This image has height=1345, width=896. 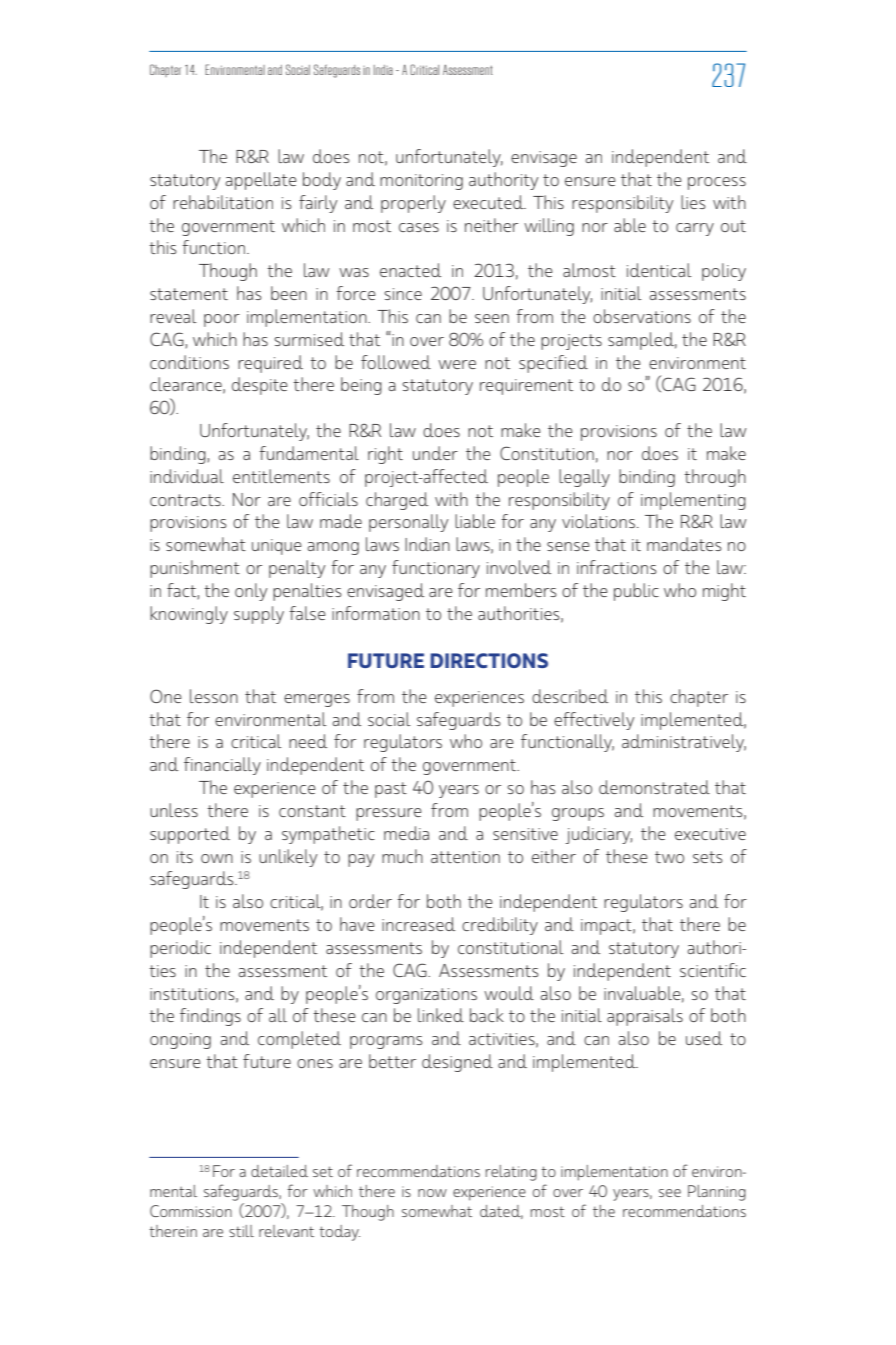 I want to click on DIRECTIONS, so click(x=489, y=660).
